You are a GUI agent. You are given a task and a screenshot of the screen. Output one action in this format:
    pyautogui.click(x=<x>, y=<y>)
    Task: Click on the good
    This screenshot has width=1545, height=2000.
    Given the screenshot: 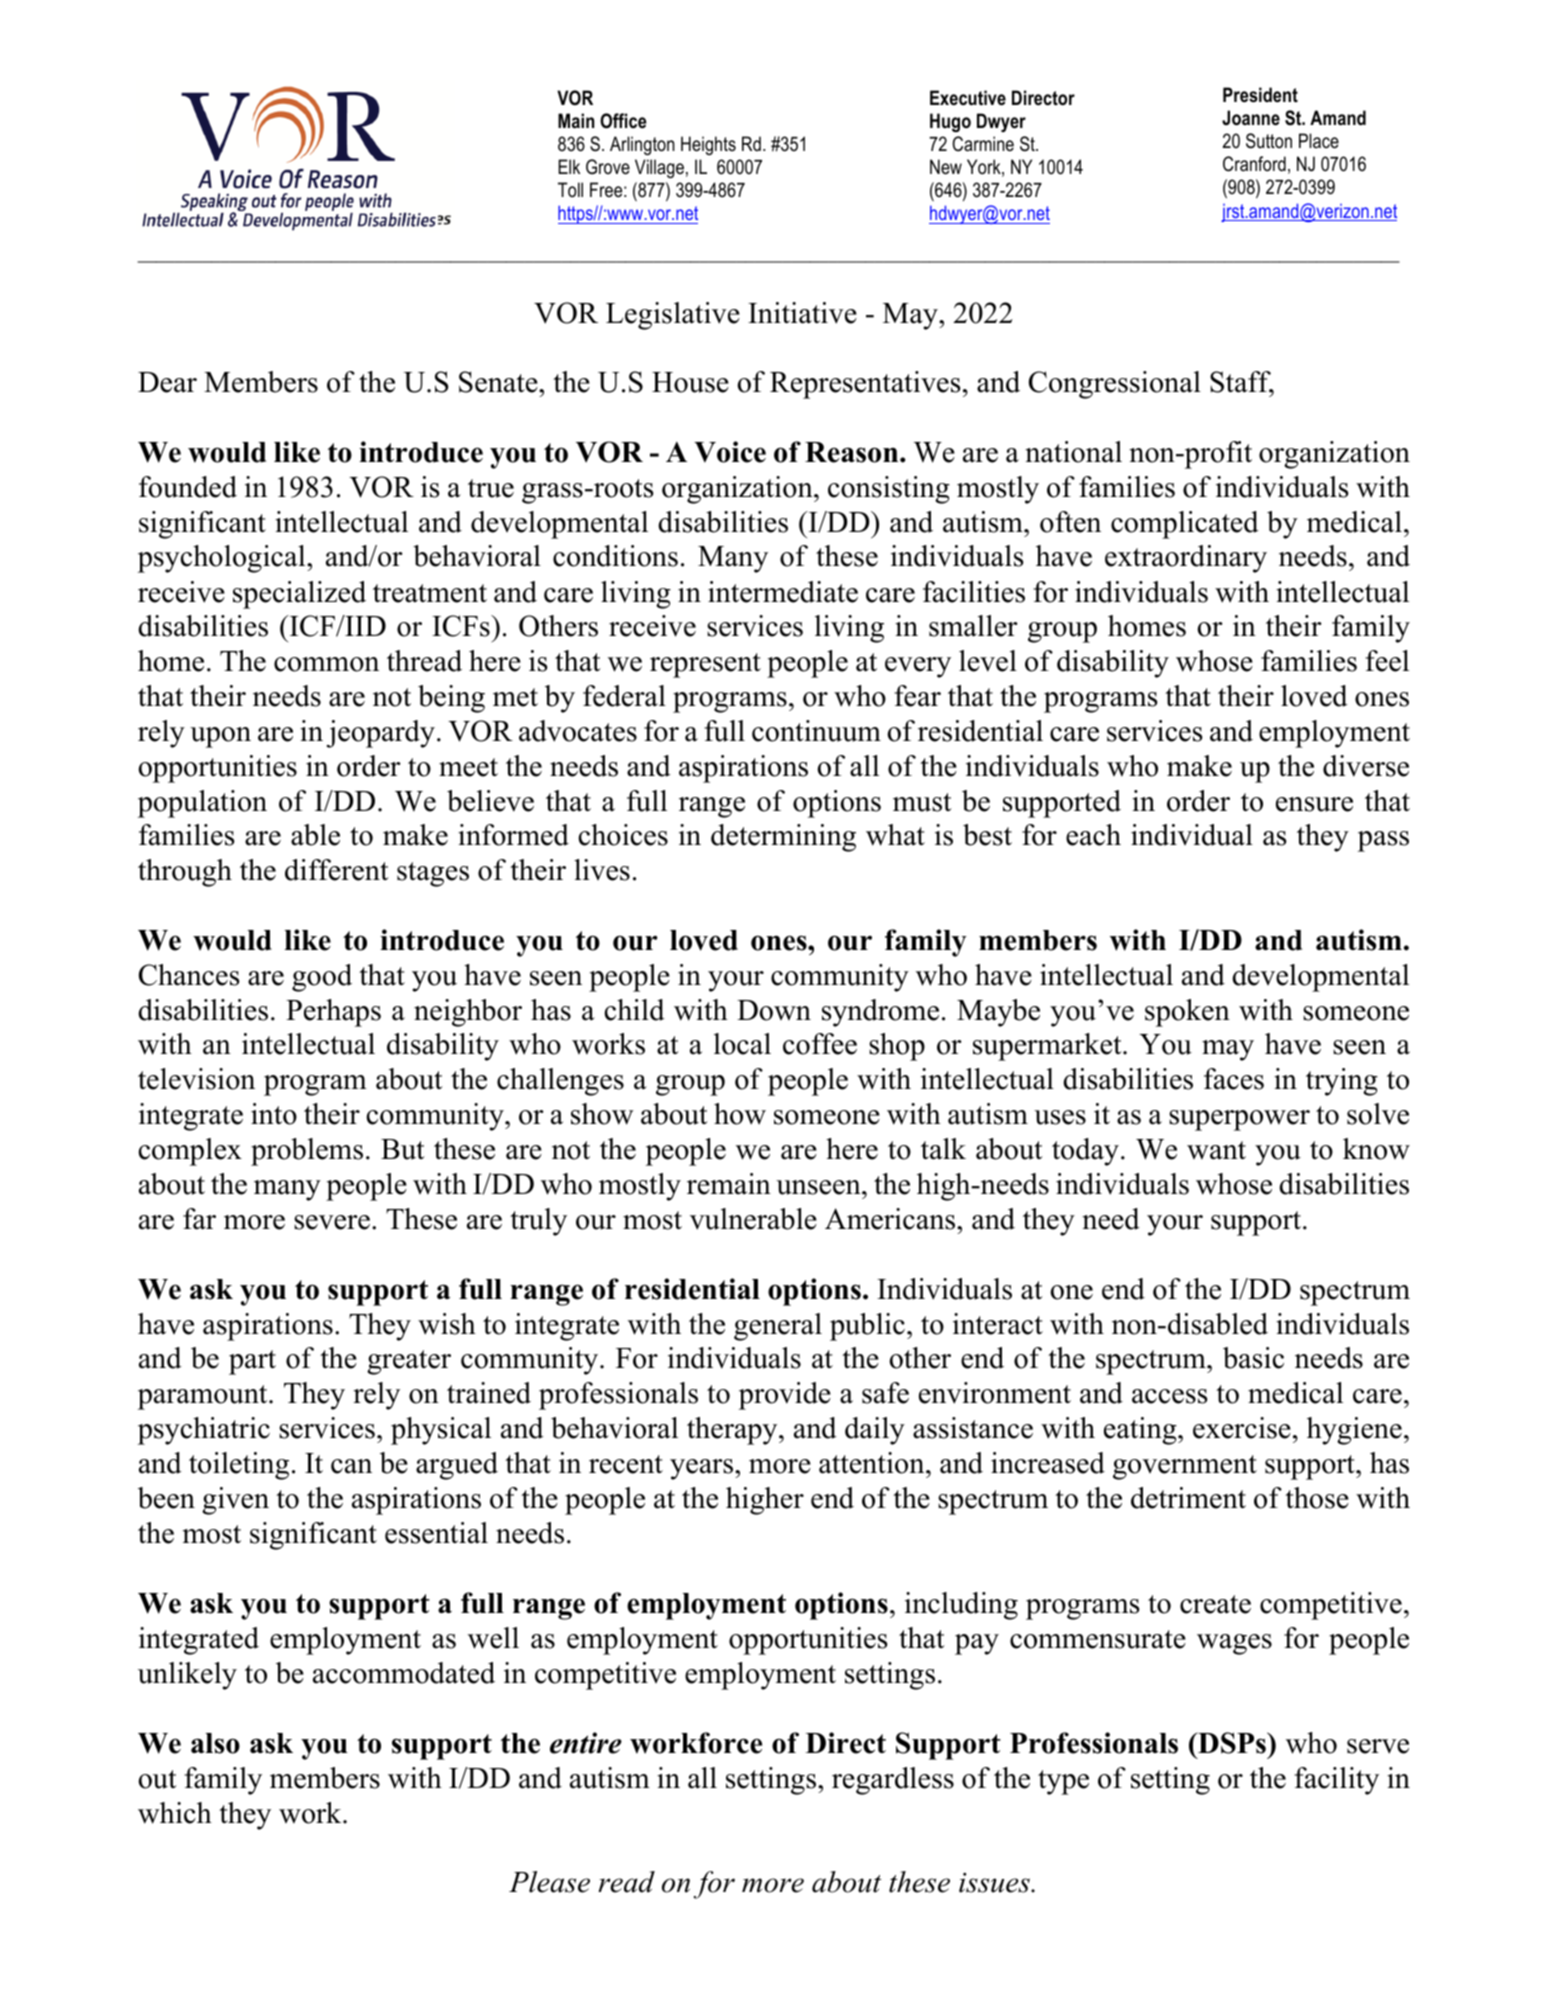 What is the action you would take?
    pyautogui.click(x=322, y=978)
